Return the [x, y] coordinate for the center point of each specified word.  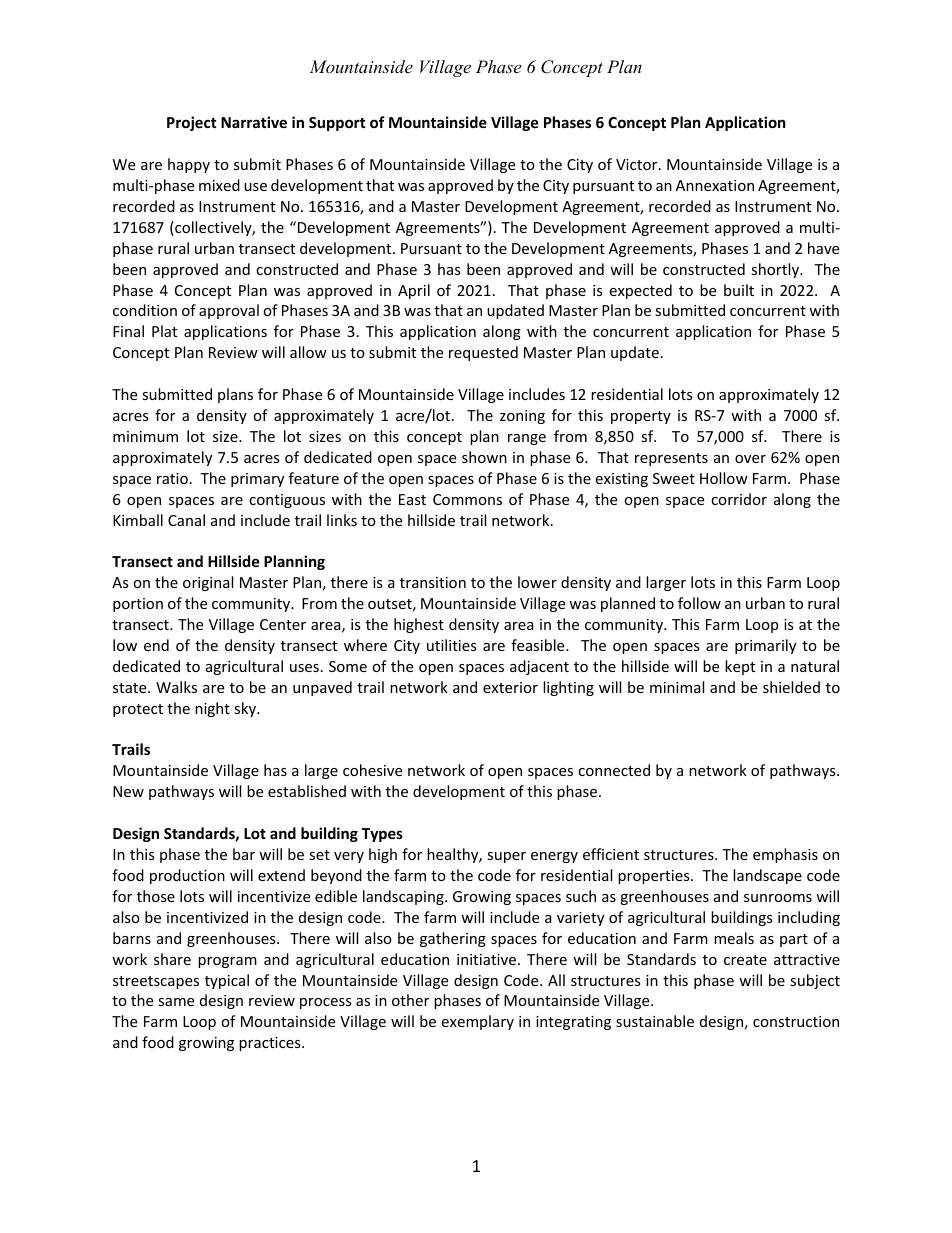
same [176, 1002]
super [506, 857]
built [739, 290]
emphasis [785, 855]
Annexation [715, 185]
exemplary [477, 1022]
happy [189, 165]
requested [483, 353]
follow [699, 603]
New [128, 791]
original [208, 583]
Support [337, 124]
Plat [164, 331]
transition [433, 582]
